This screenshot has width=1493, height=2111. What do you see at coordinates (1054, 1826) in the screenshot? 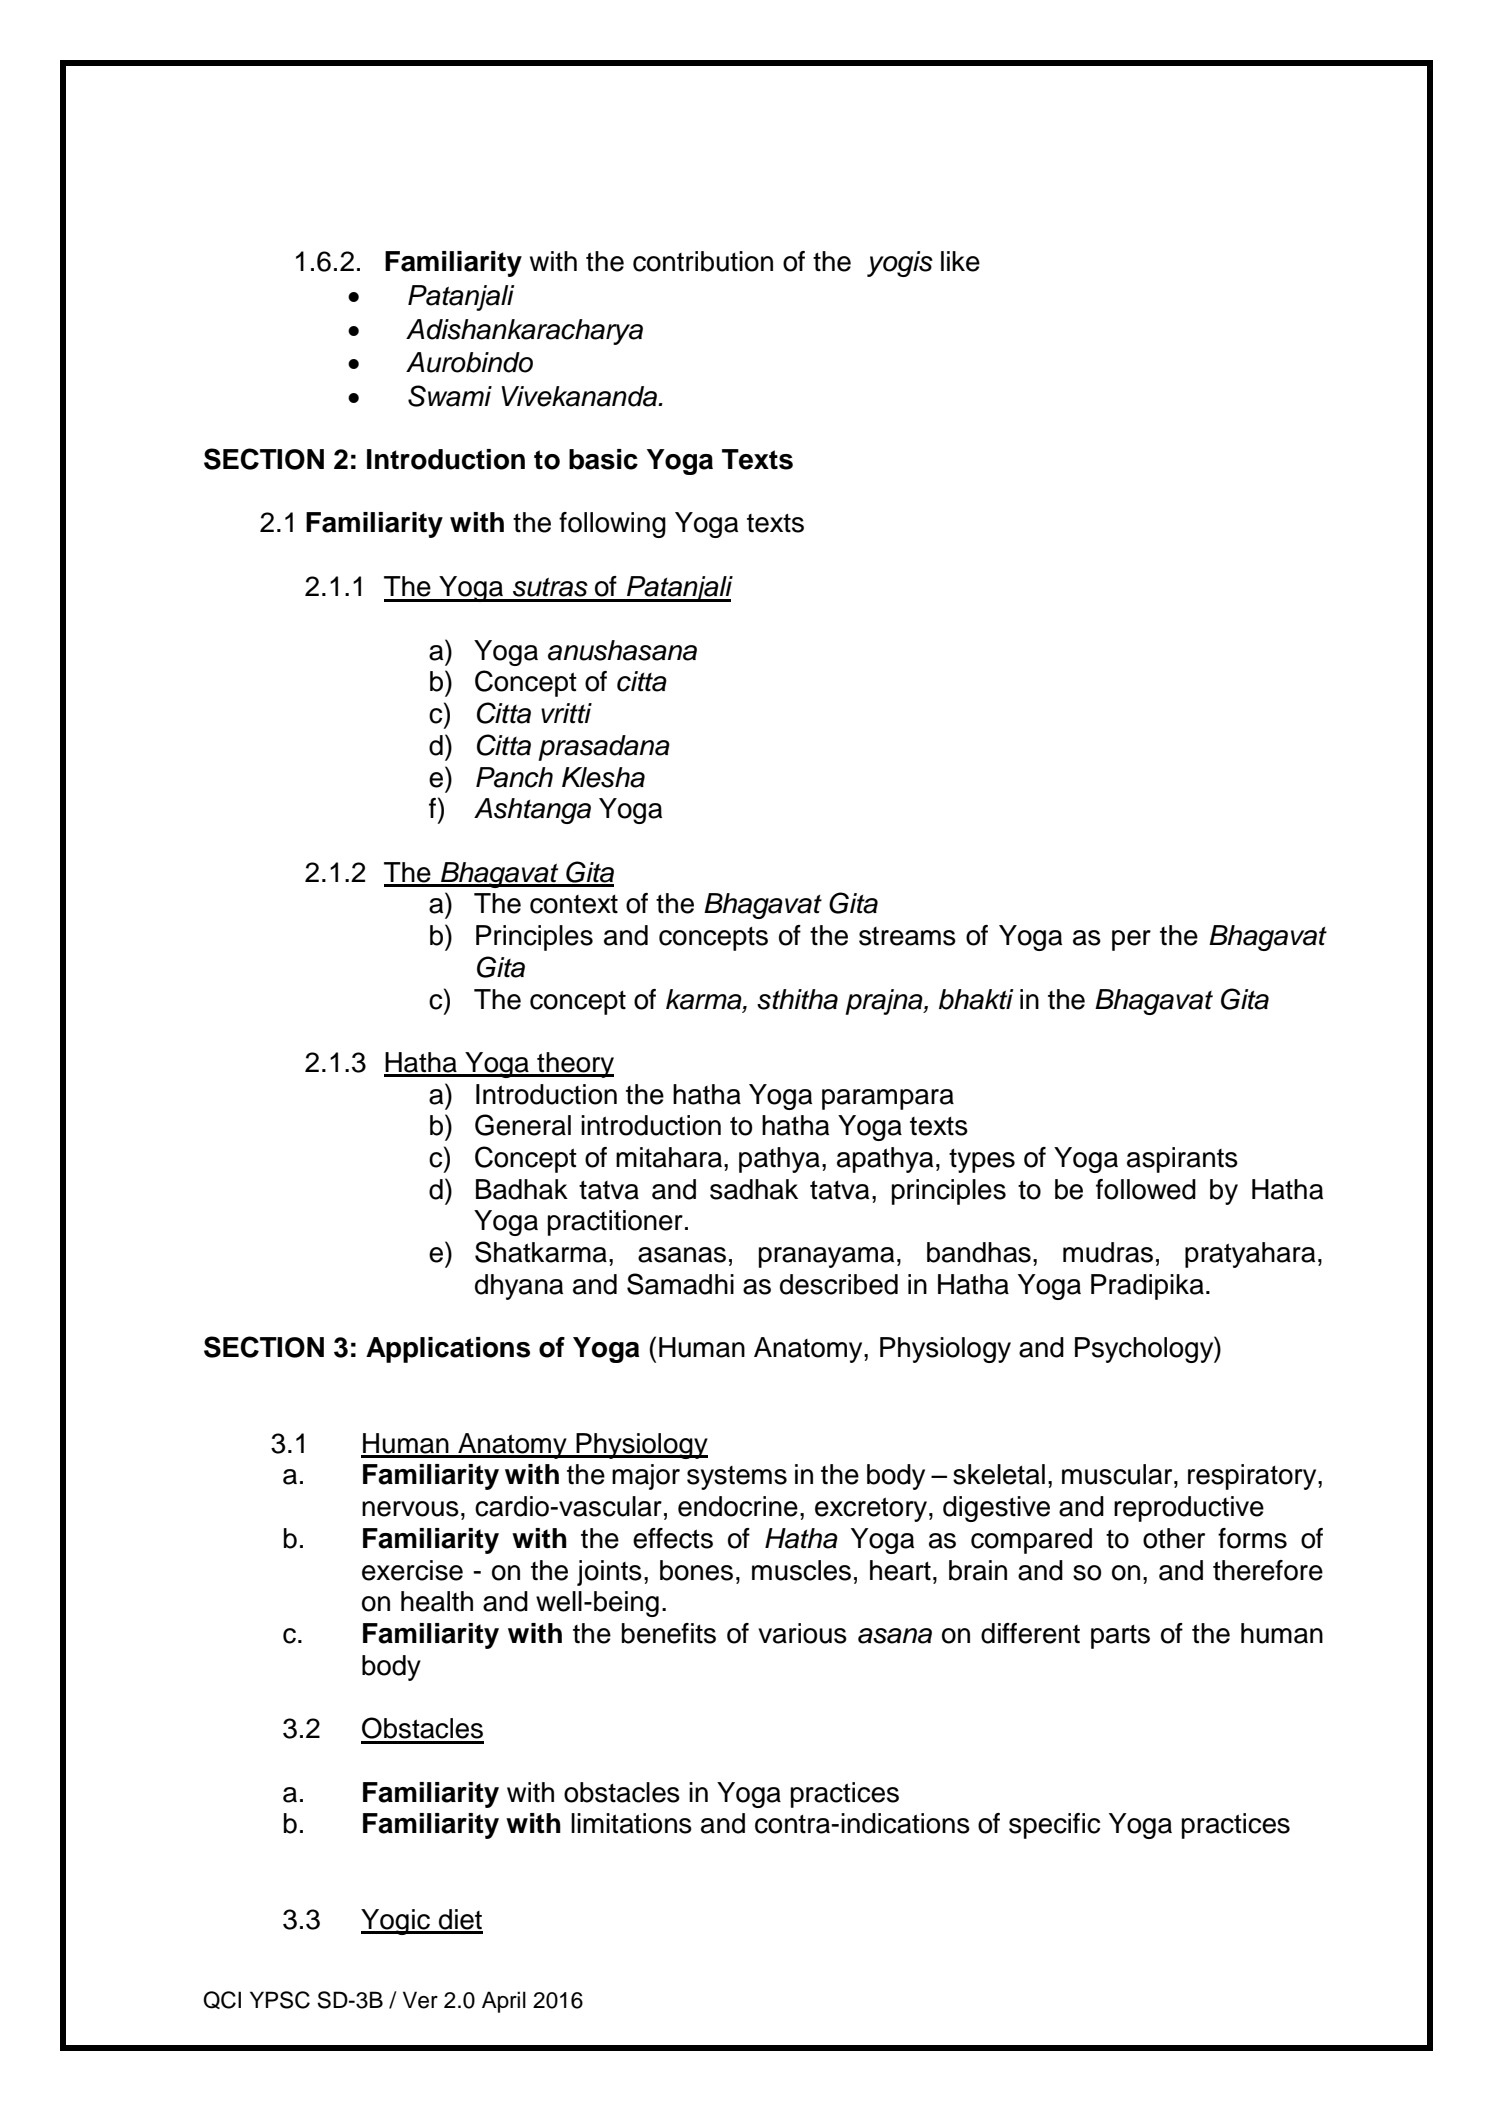
I see `specific` at bounding box center [1054, 1826].
